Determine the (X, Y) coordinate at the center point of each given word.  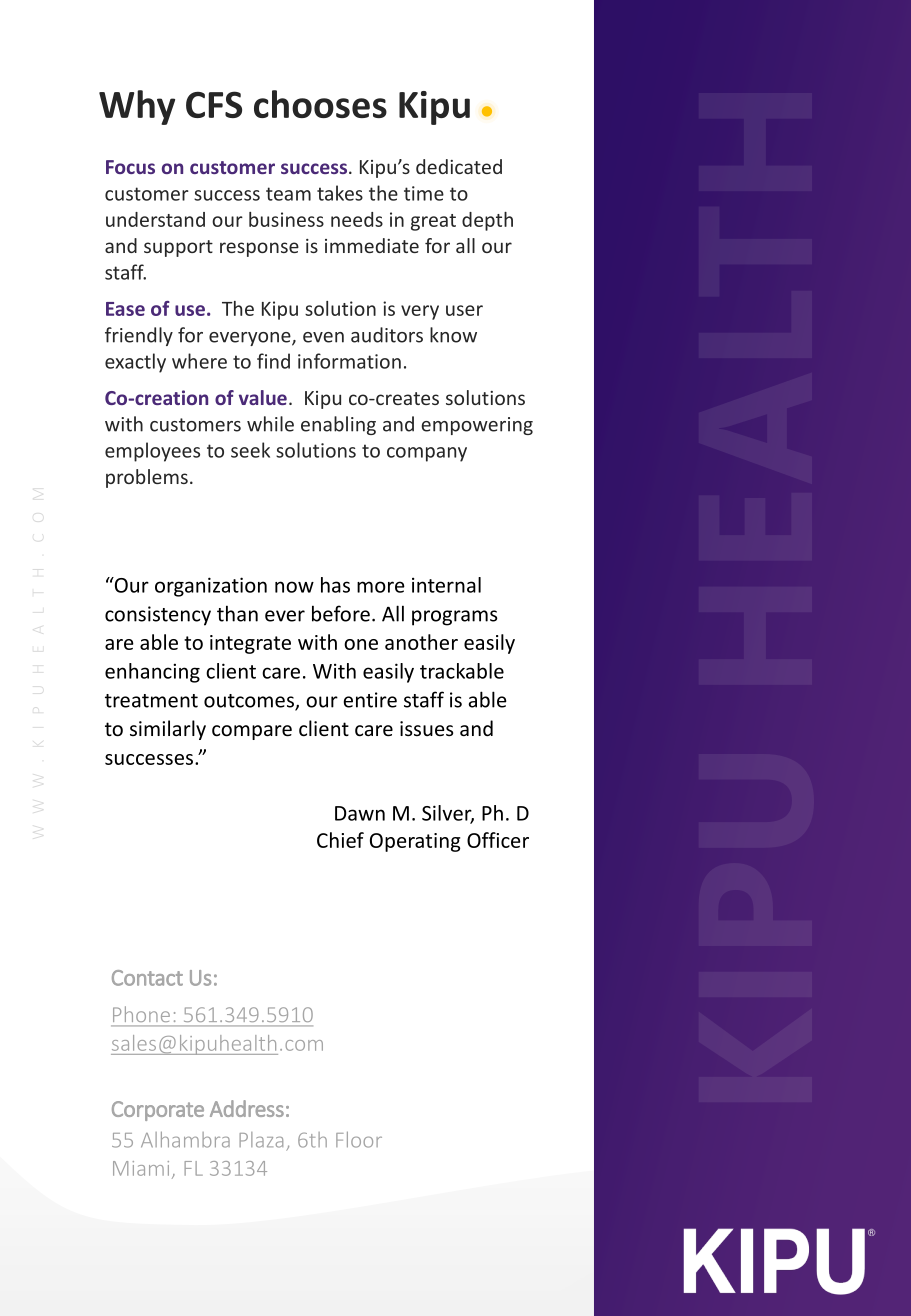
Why (137, 107)
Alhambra (185, 1140)
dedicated (459, 166)
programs (455, 618)
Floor (359, 1140)
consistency (158, 616)
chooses (320, 104)
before (341, 613)
